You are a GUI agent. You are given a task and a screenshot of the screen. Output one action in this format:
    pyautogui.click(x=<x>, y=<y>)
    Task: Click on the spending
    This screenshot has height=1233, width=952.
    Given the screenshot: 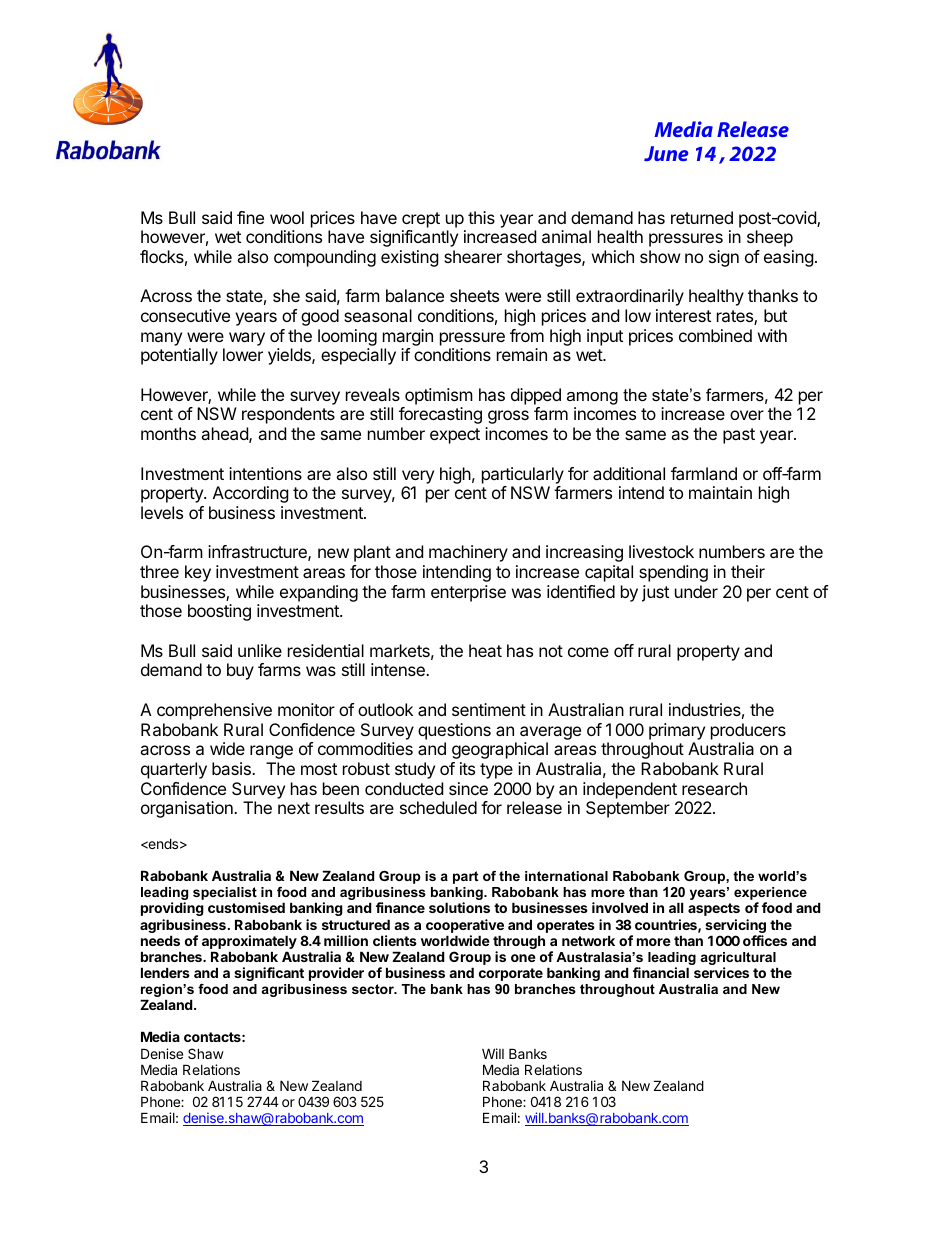 What is the action you would take?
    pyautogui.click(x=673, y=573)
